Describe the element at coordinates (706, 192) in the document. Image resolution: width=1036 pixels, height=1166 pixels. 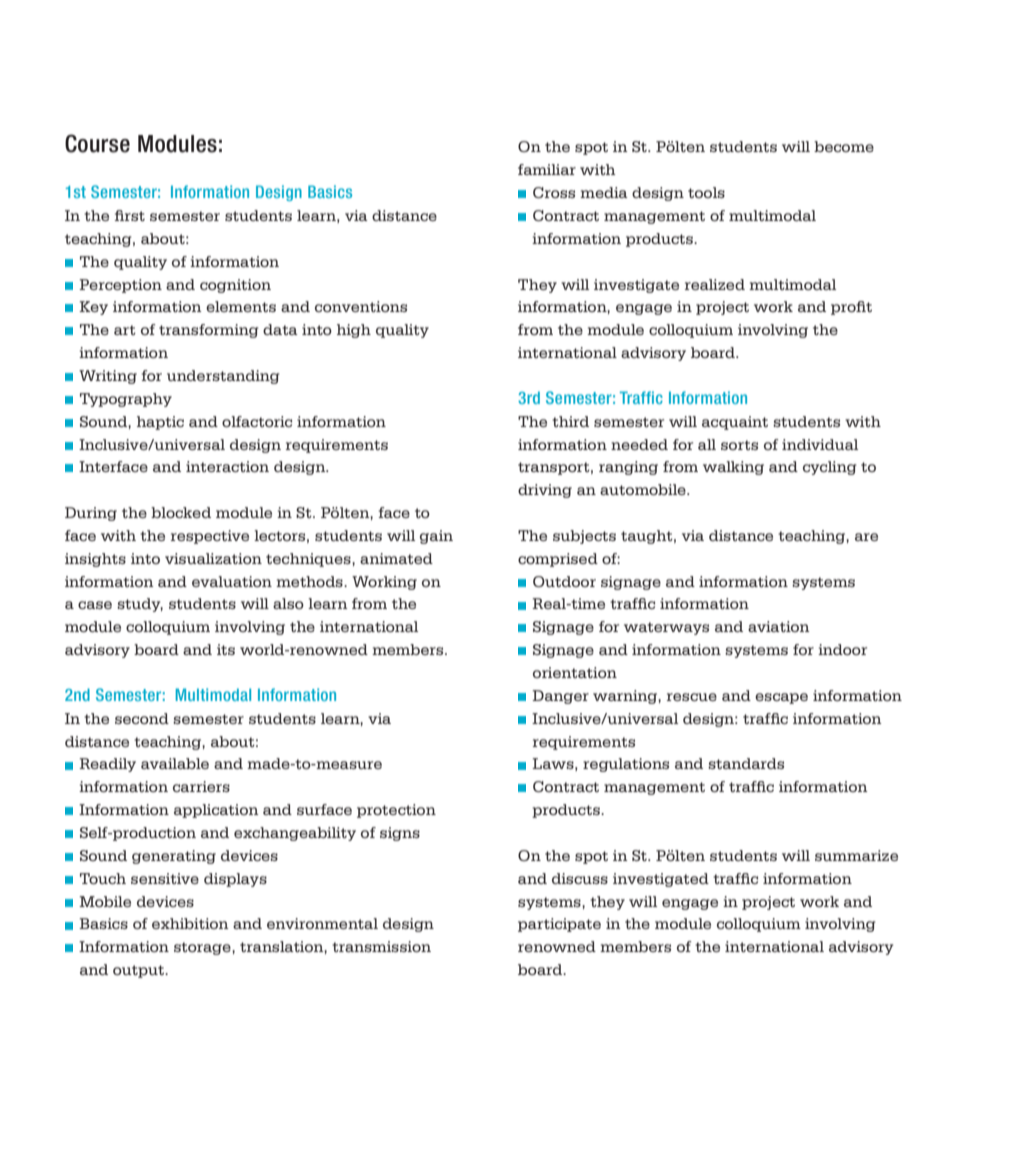
I see `tools` at that location.
